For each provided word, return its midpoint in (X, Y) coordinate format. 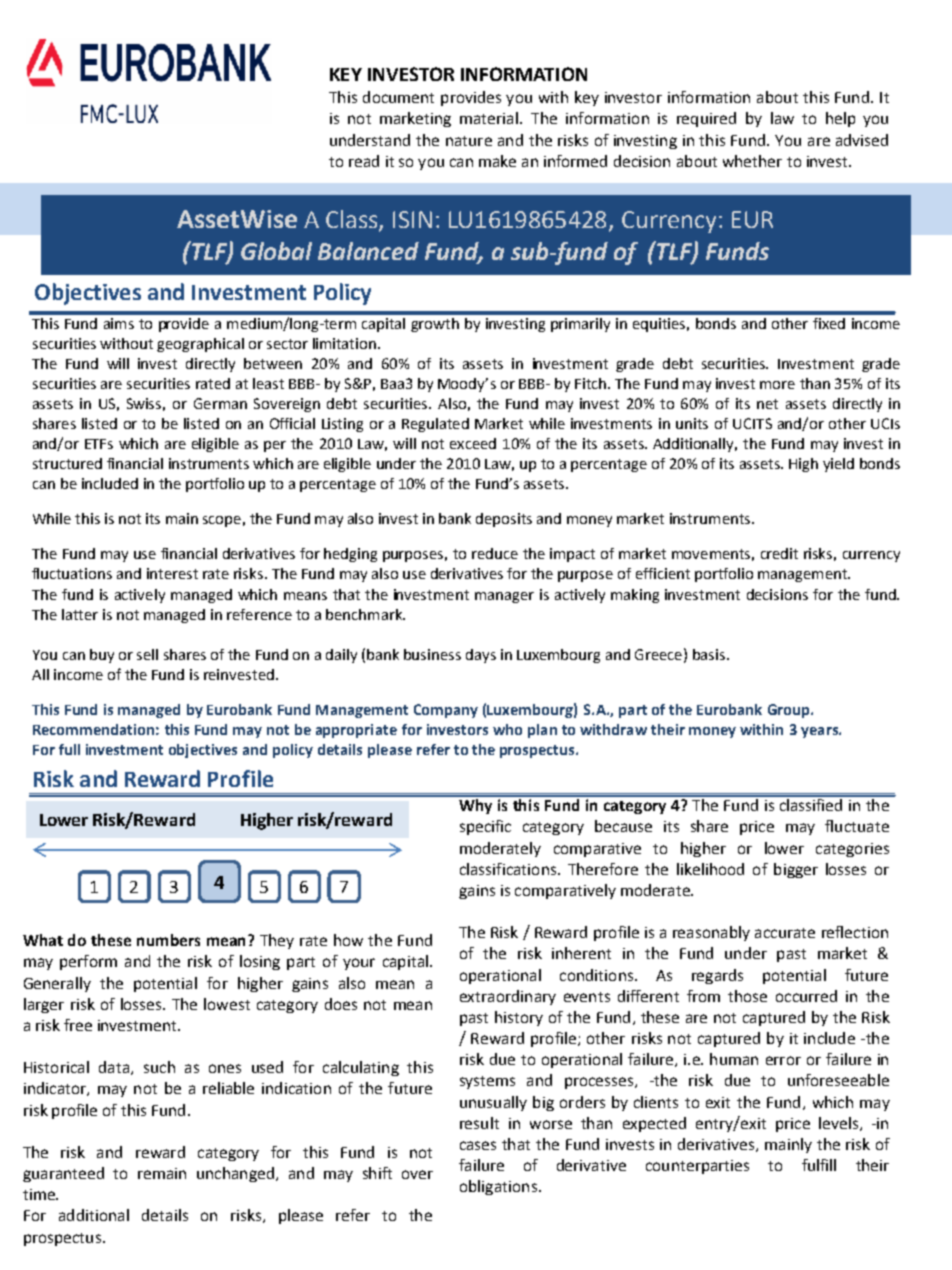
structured (67, 463)
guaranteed (63, 1174)
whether (752, 161)
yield (838, 465)
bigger (796, 870)
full (69, 749)
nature (469, 141)
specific (485, 827)
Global (276, 251)
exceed (473, 443)
